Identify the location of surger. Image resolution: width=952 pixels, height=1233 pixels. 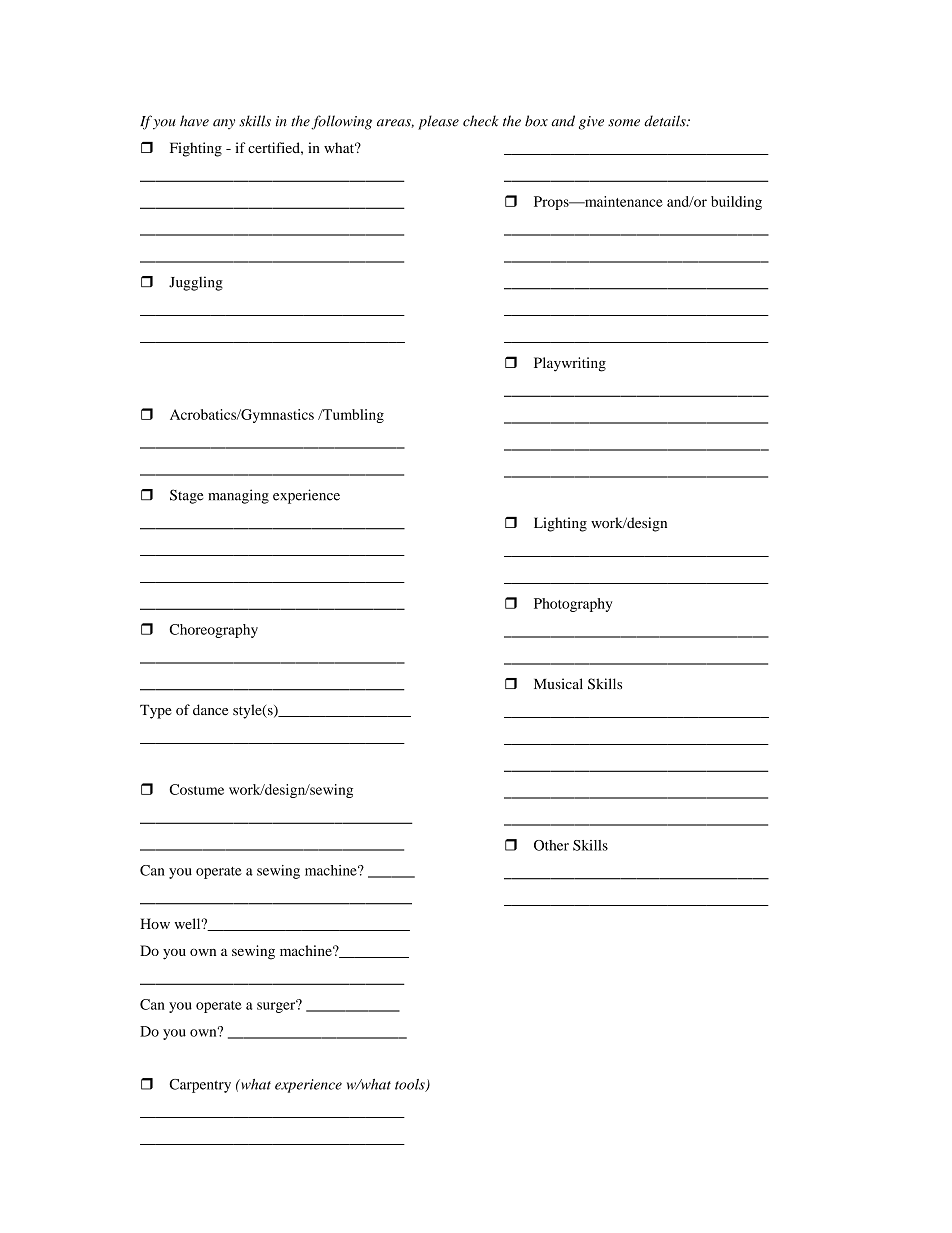
(277, 1006).
